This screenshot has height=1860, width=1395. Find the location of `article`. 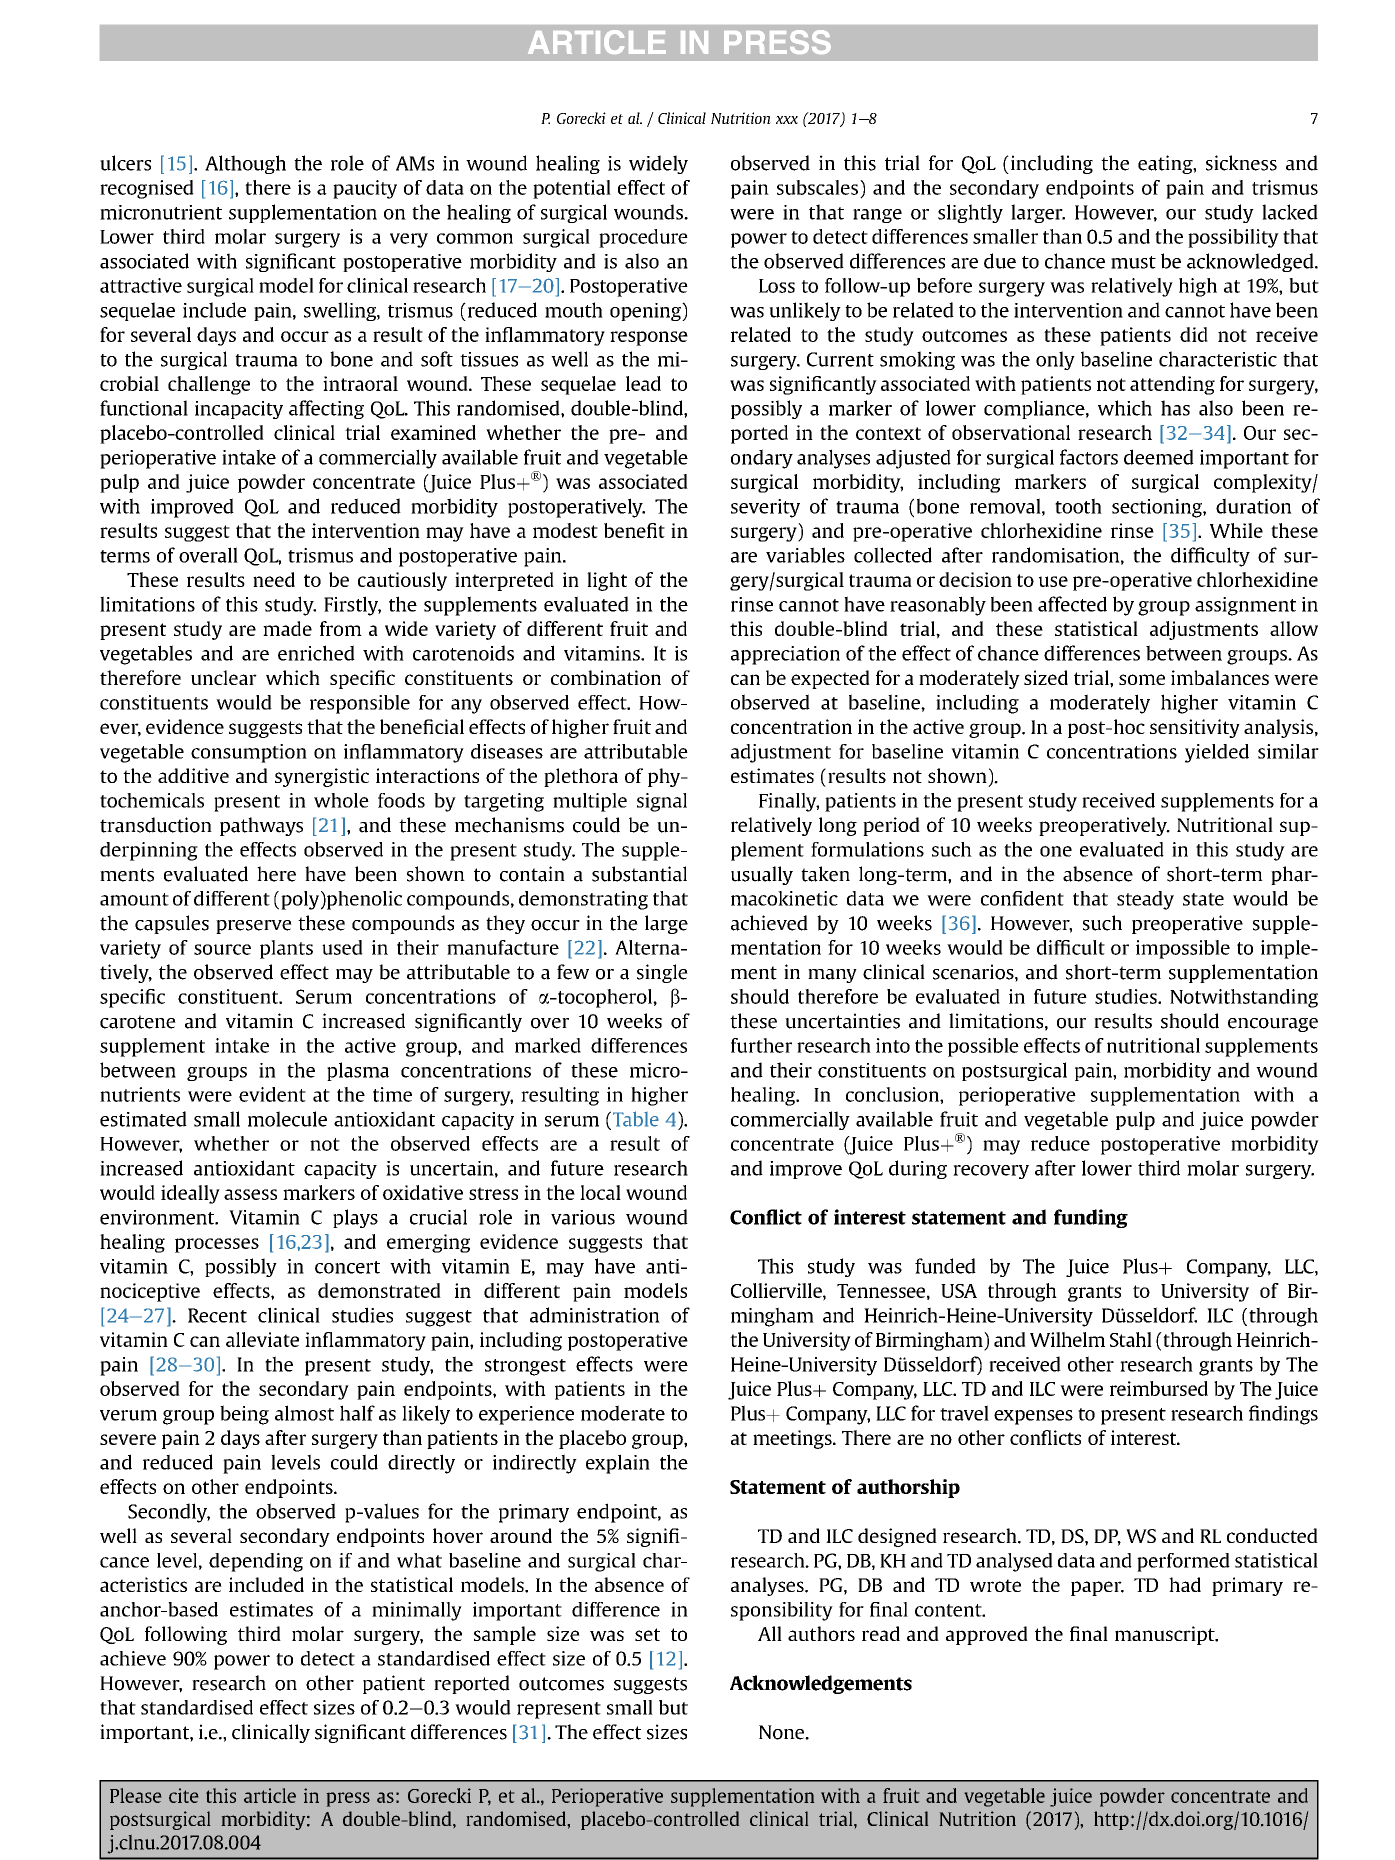

article is located at coordinates (270, 1795).
